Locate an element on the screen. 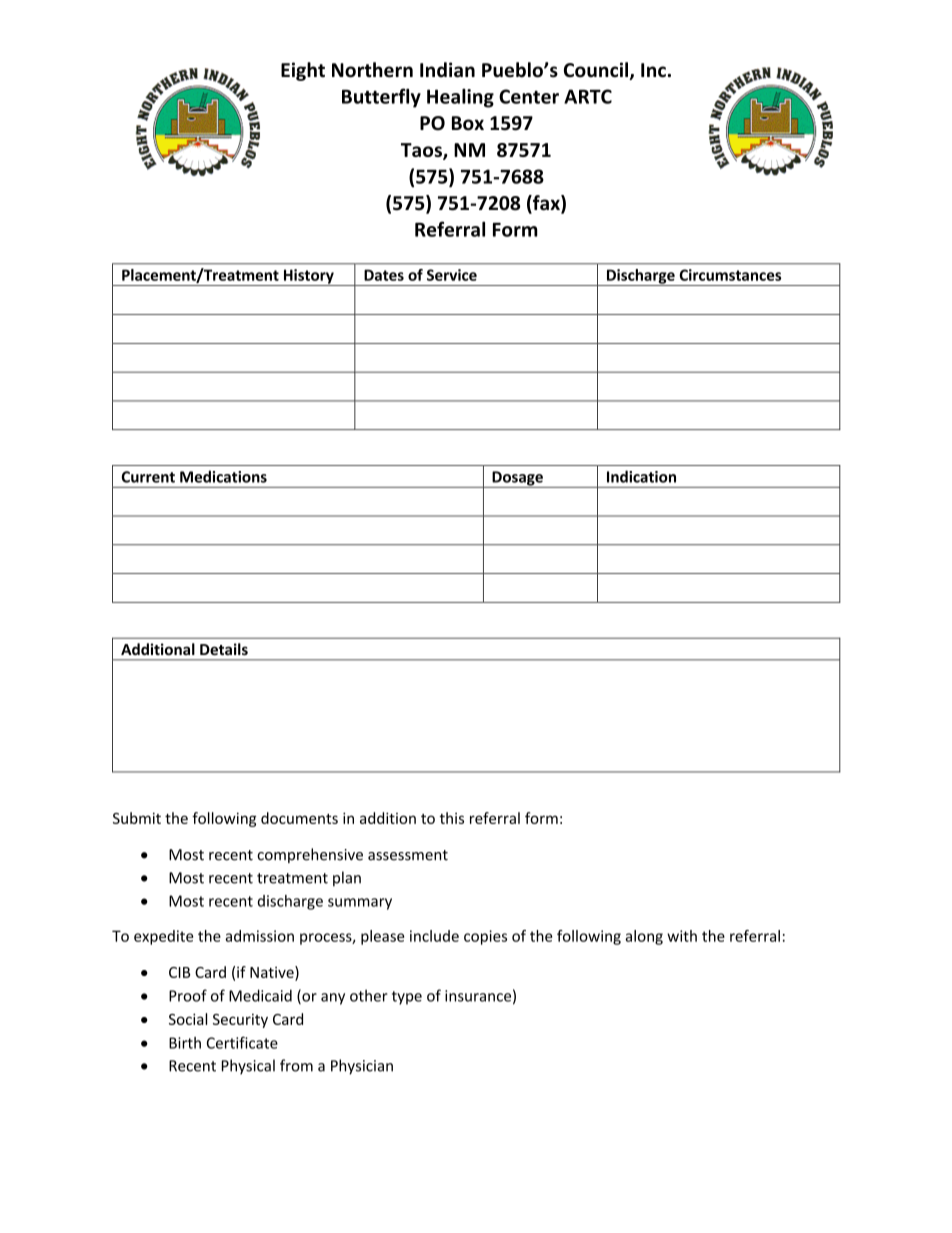 This screenshot has width=952, height=1233. along is located at coordinates (644, 937).
